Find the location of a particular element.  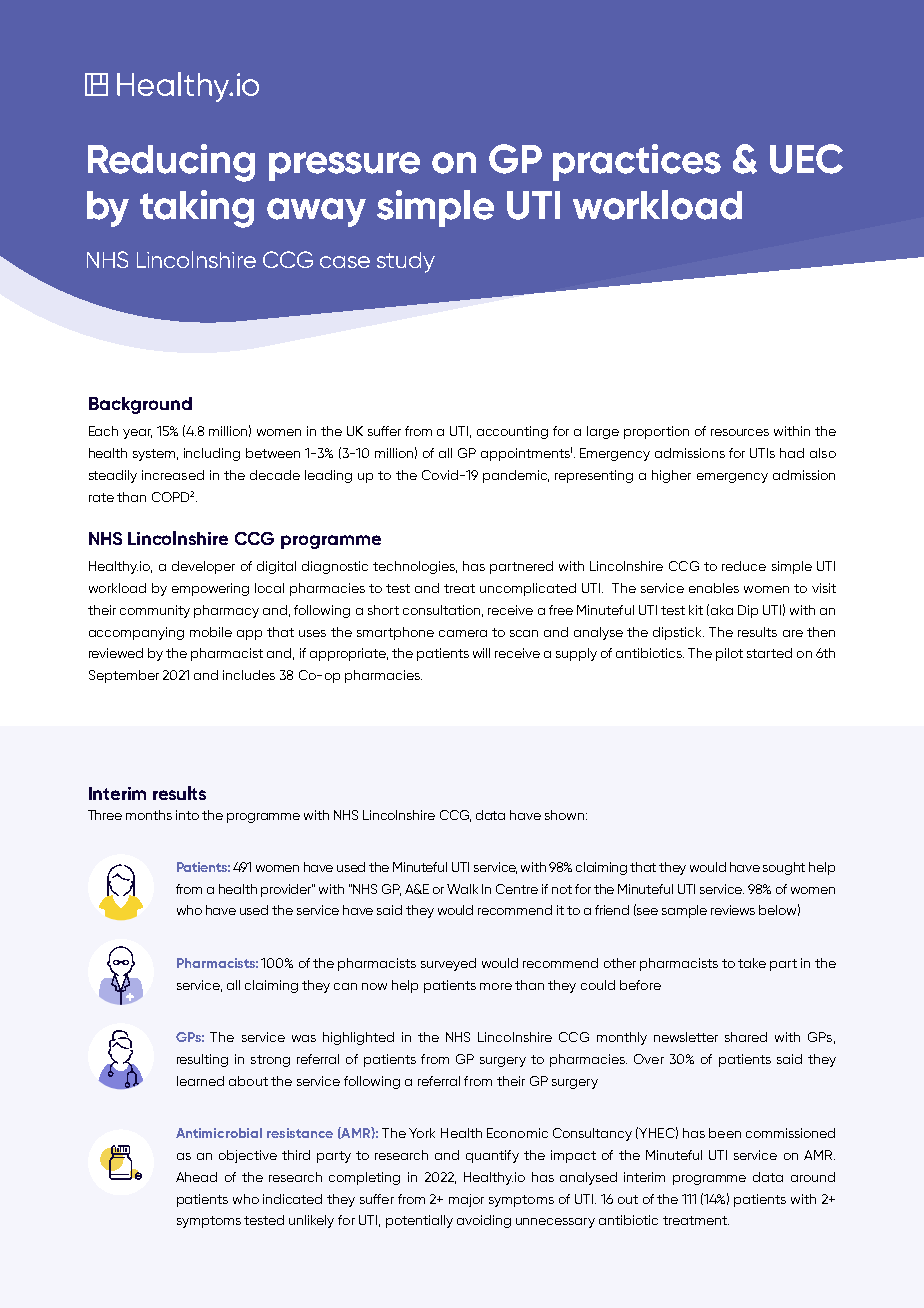

major is located at coordinates (466, 1200).
